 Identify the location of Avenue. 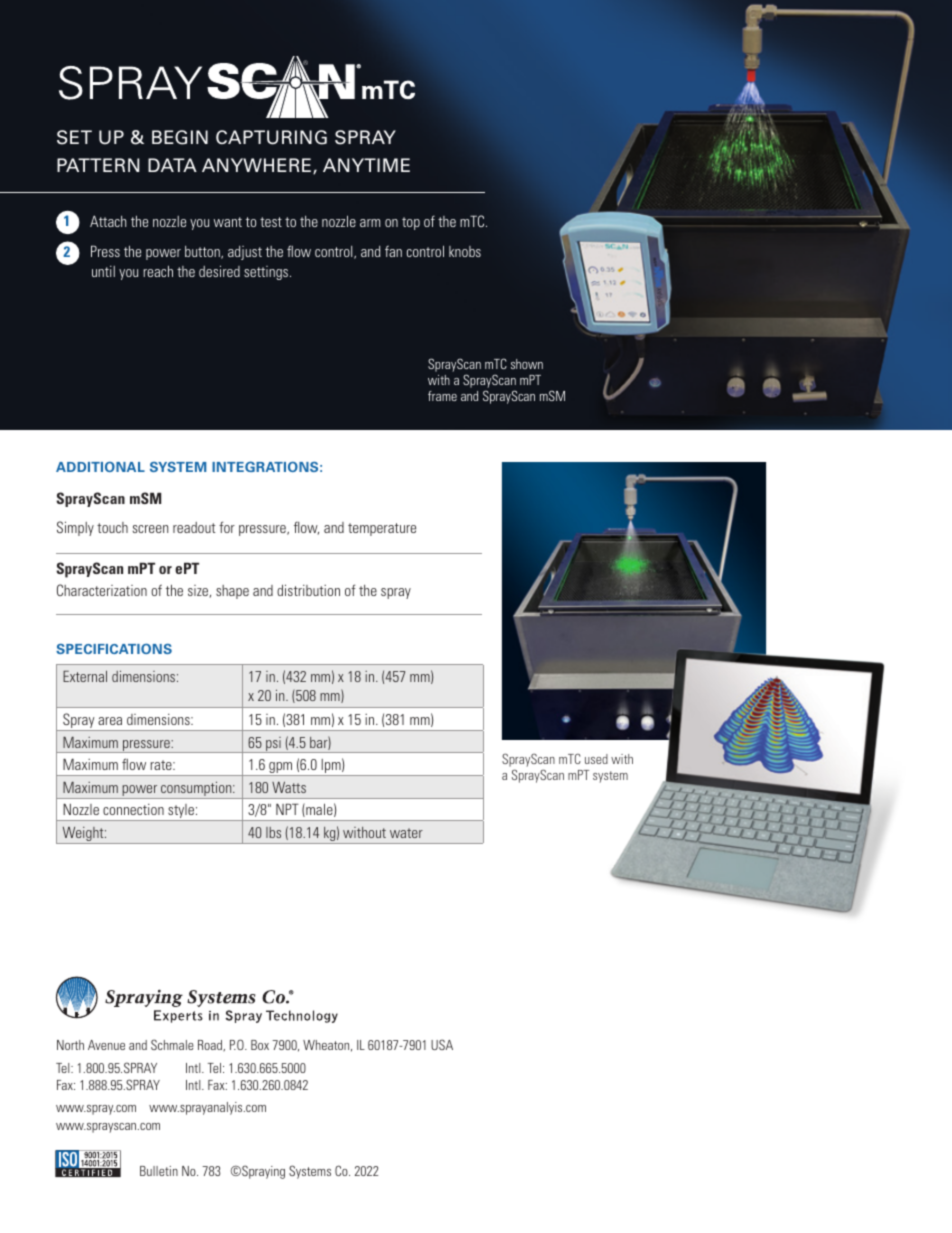
(106, 1045).
